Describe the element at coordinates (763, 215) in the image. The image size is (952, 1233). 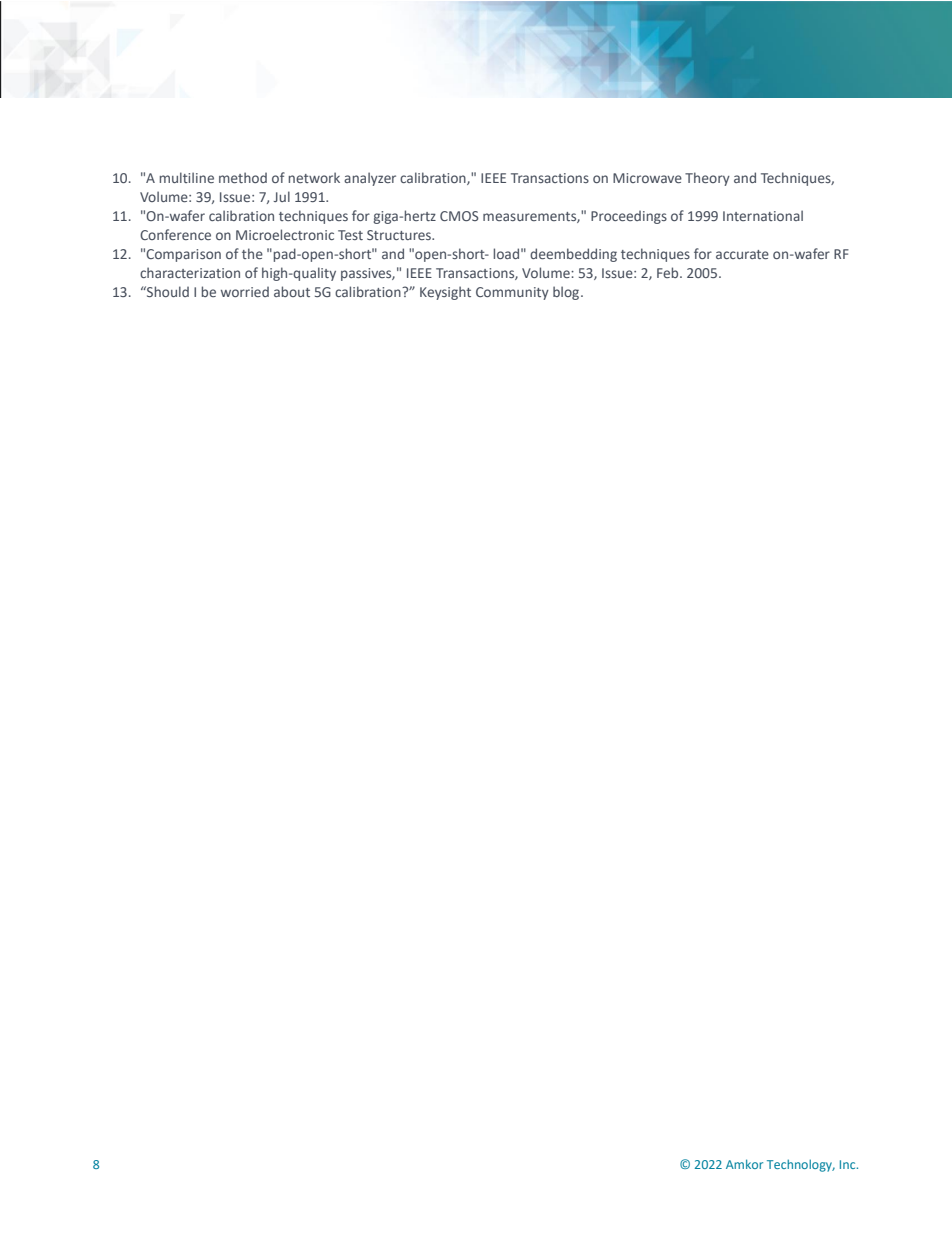
I see `International` at that location.
